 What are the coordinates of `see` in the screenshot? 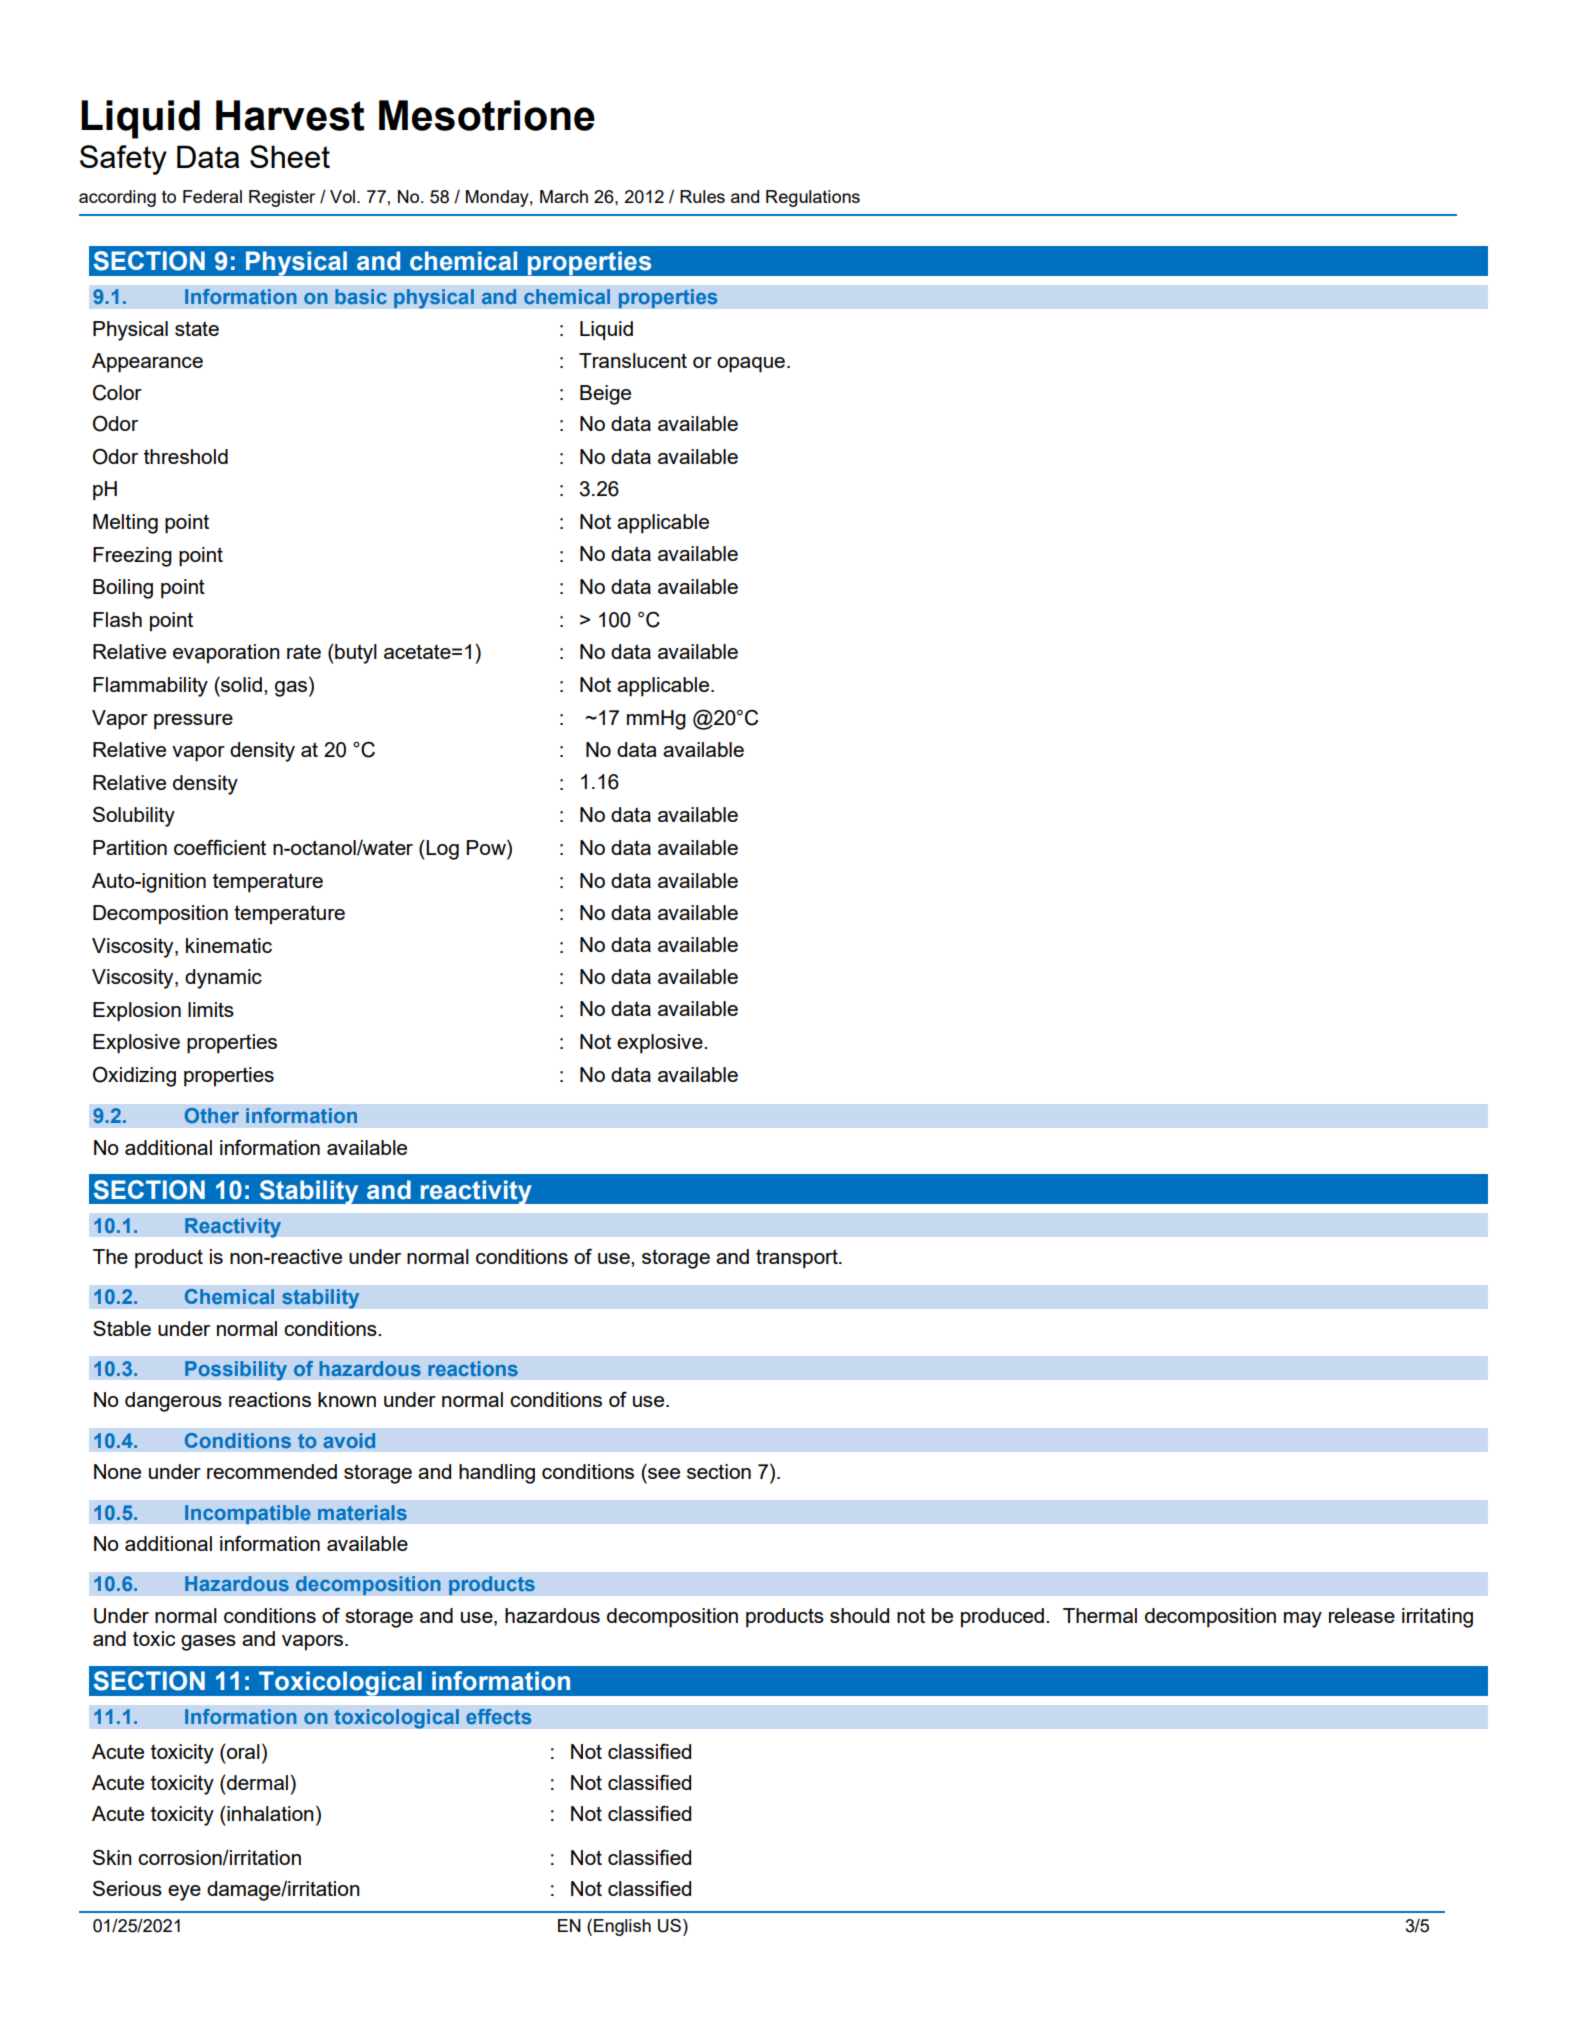 It's located at (664, 1473).
